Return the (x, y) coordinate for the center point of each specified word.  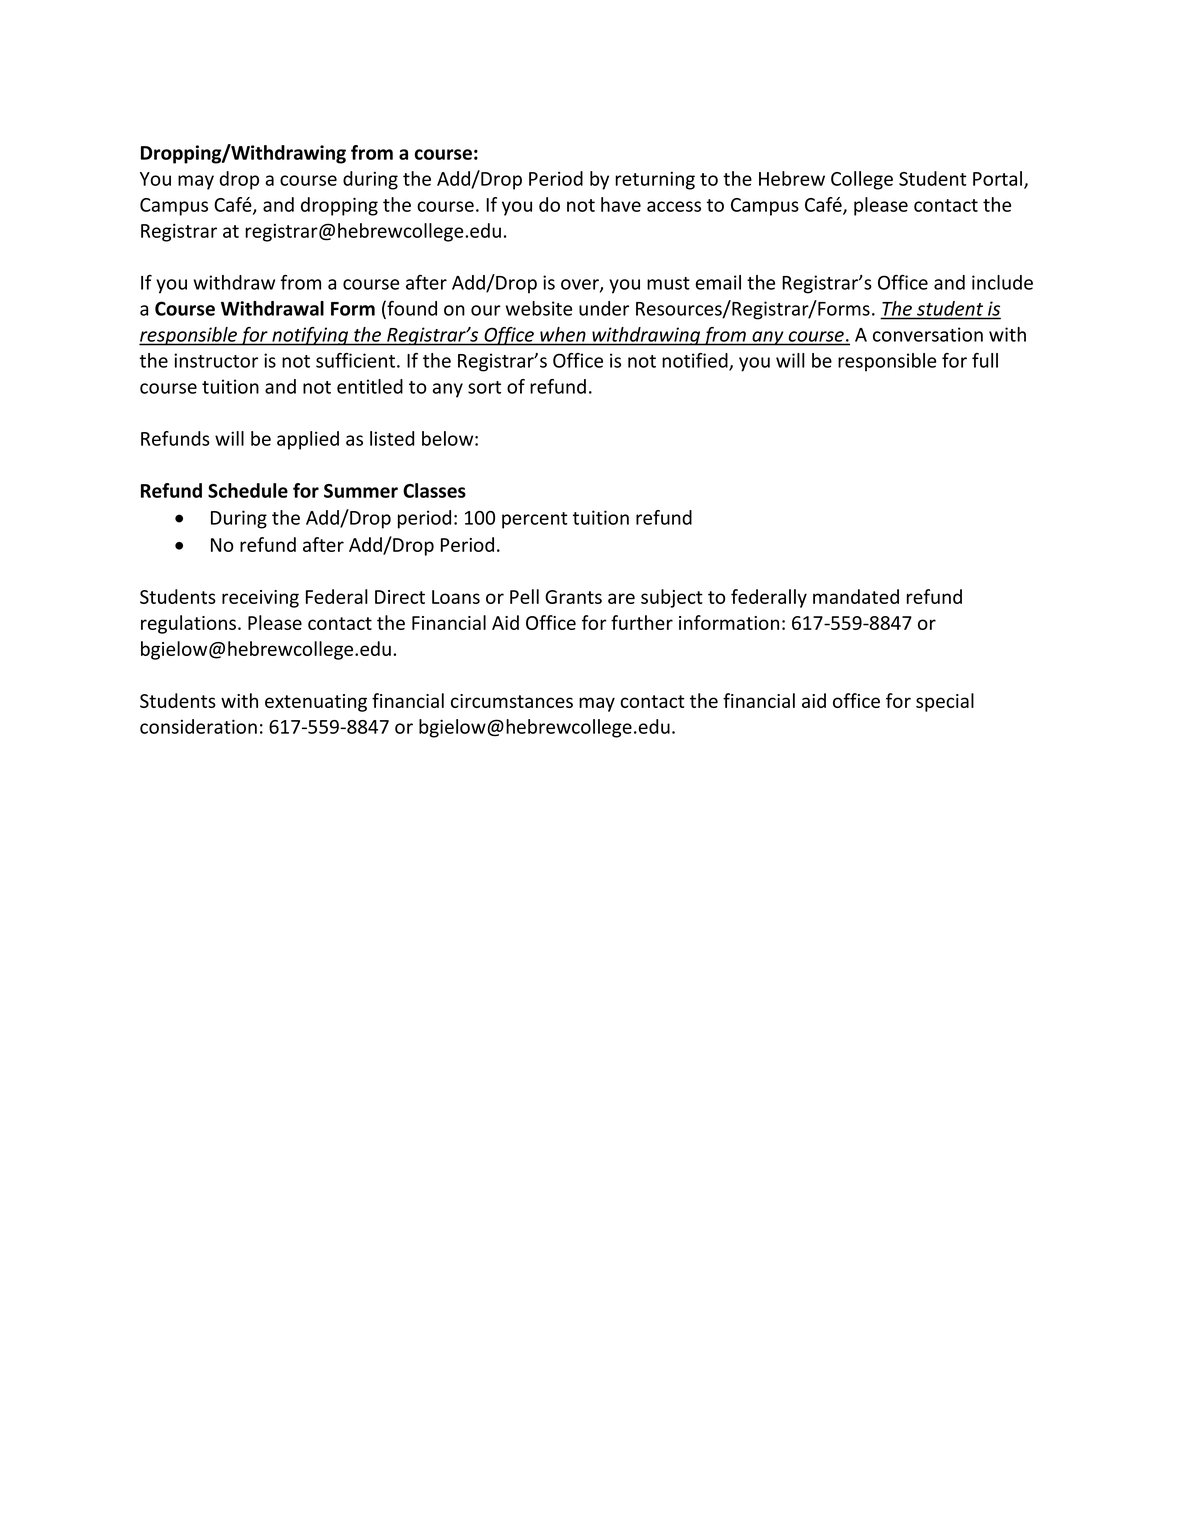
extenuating (316, 703)
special (945, 702)
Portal (997, 178)
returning (655, 180)
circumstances (512, 701)
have (621, 204)
